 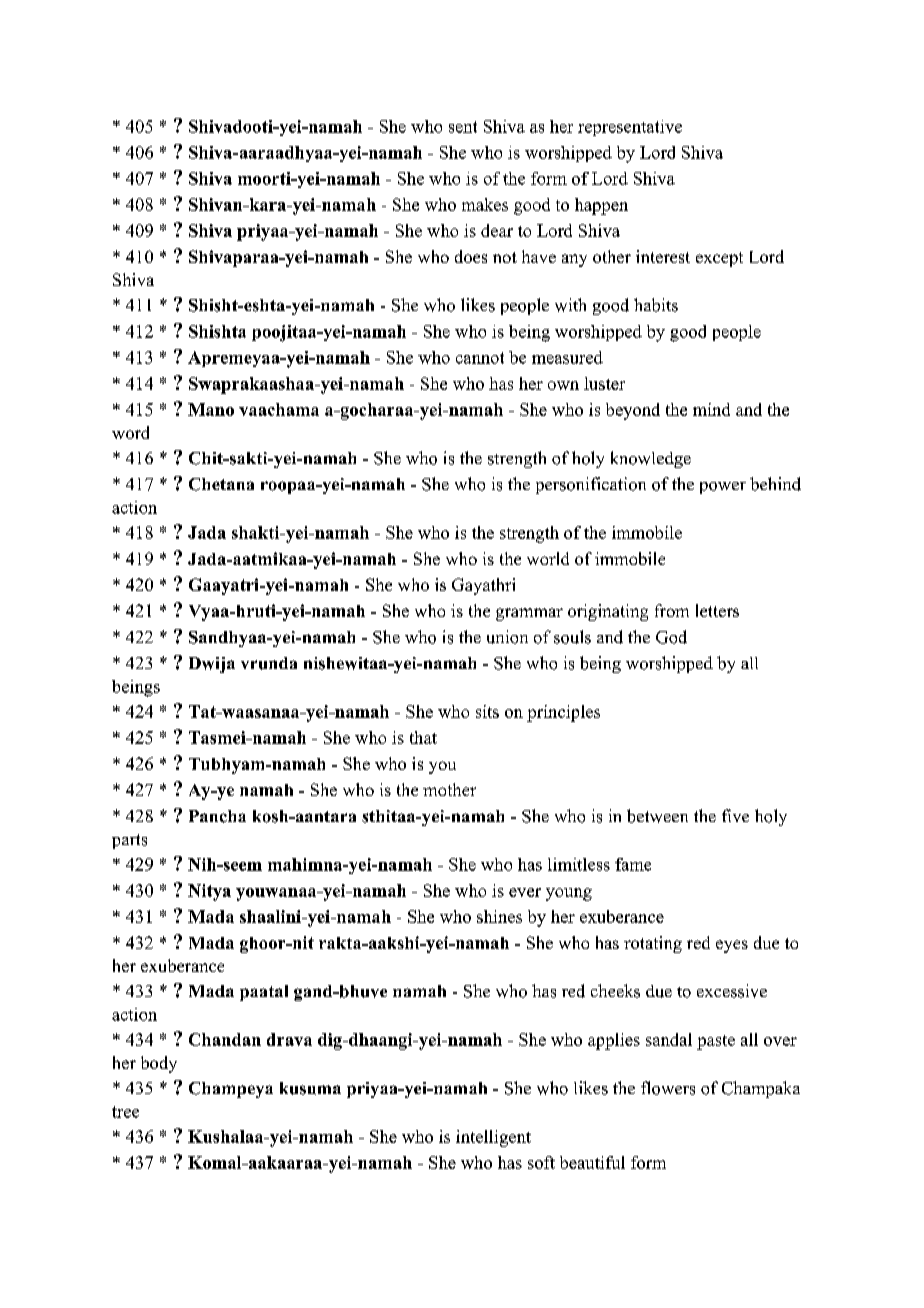 I want to click on tree, so click(x=125, y=1112).
